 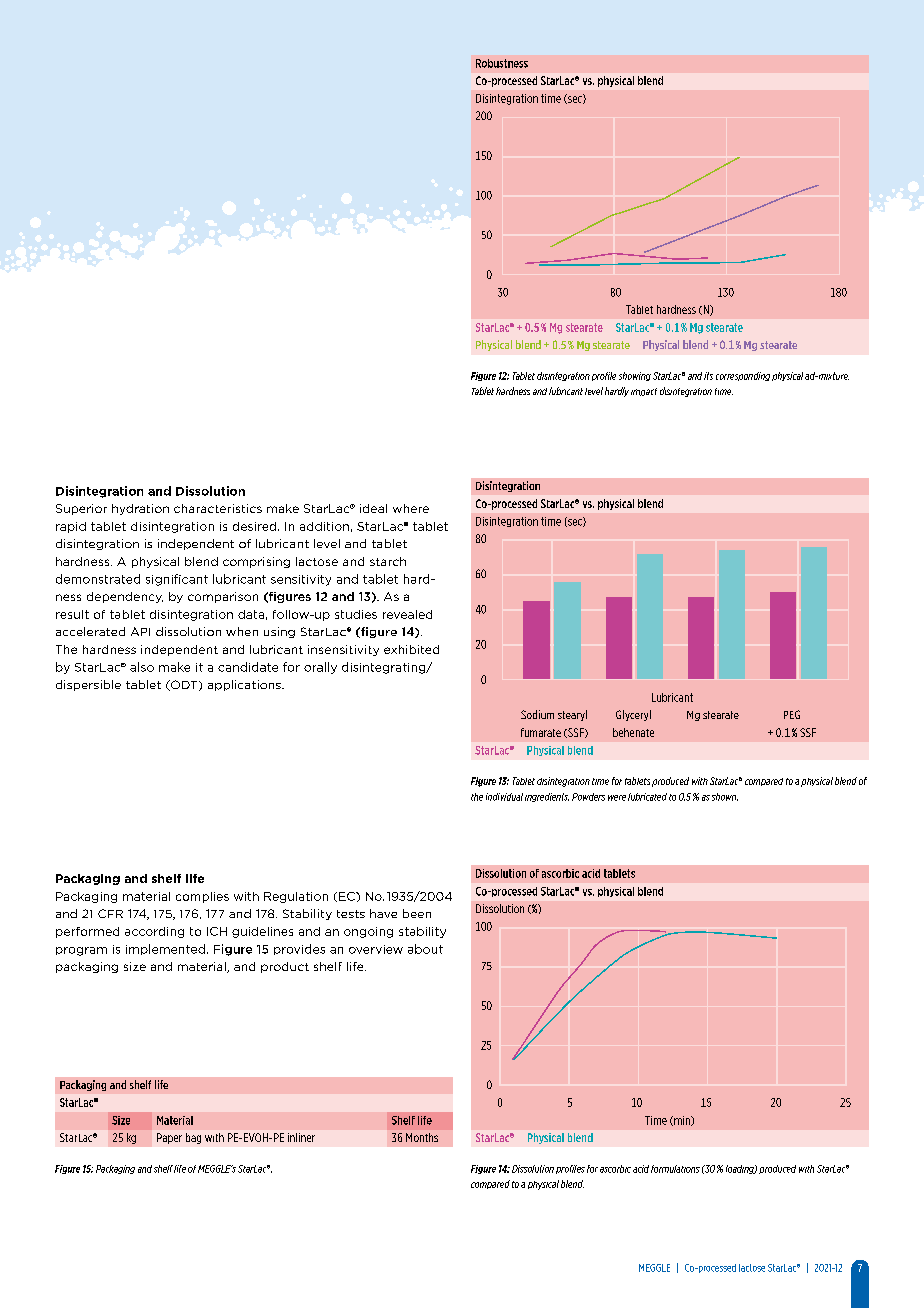 I want to click on ODT, so click(x=184, y=685).
